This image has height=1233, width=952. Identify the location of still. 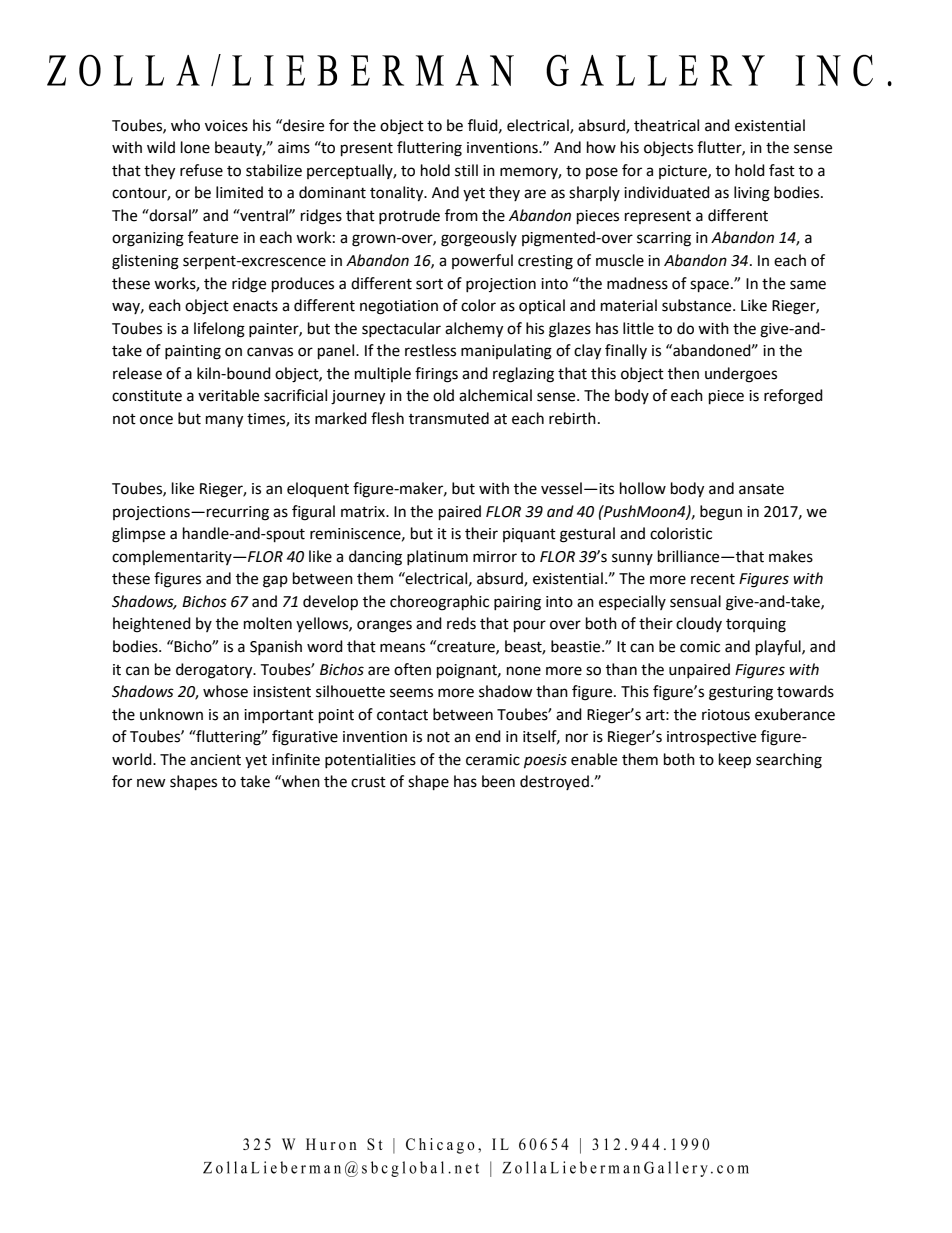
(466, 170).
